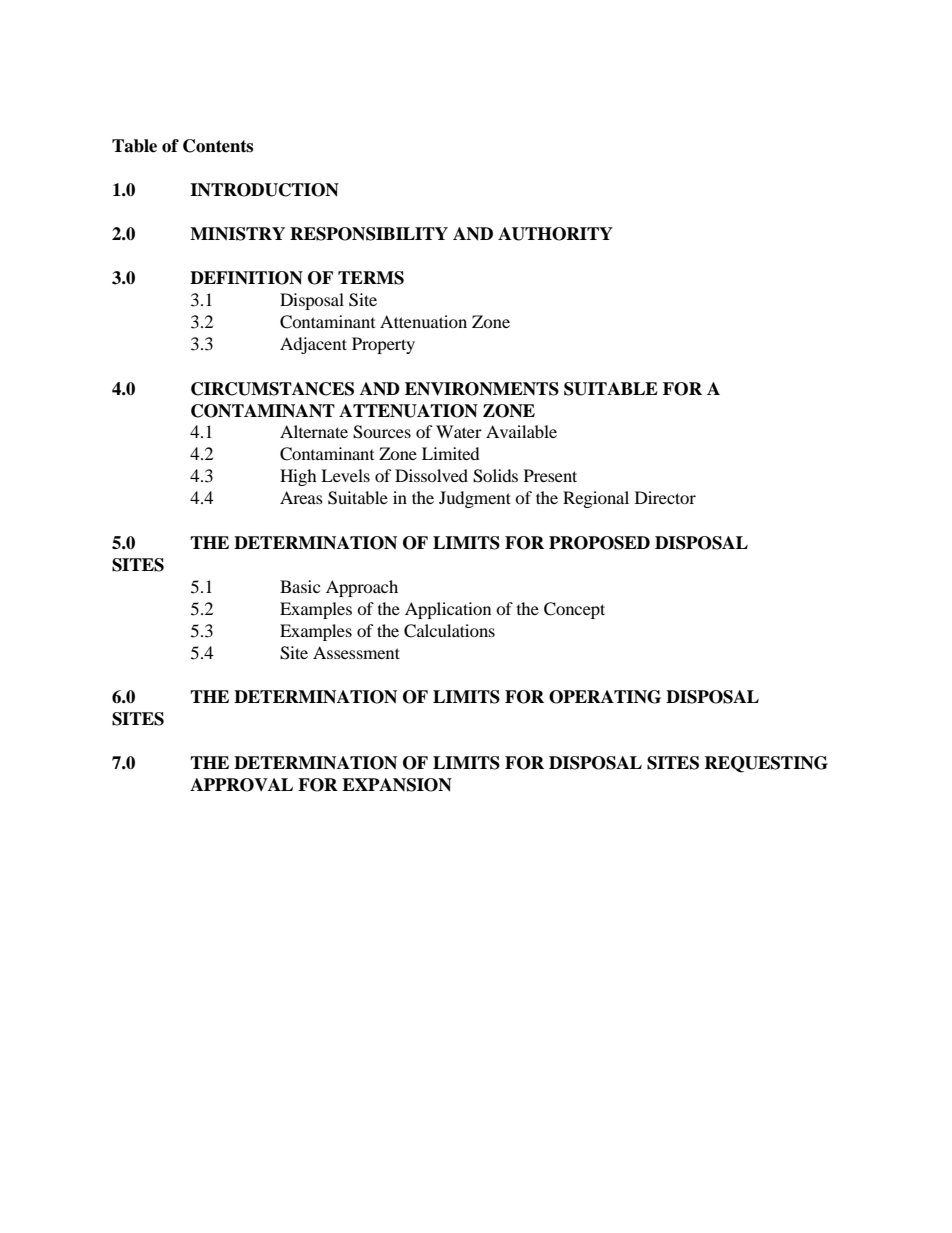 The height and width of the screenshot is (1233, 952). What do you see at coordinates (241, 785) in the screenshot?
I see `APPROVAL` at bounding box center [241, 785].
